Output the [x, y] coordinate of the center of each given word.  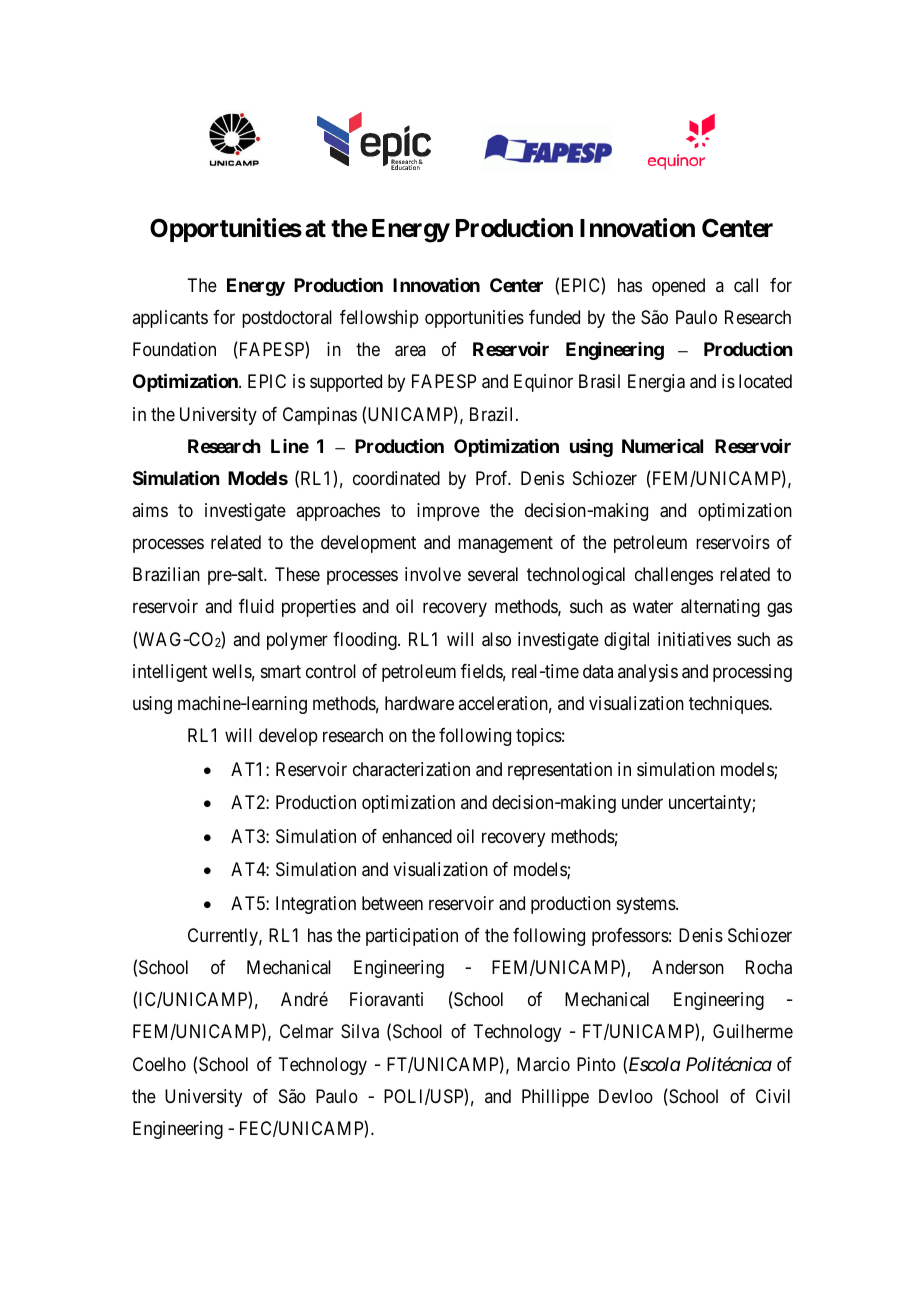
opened [678, 287]
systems [647, 905]
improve [448, 512]
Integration [316, 905]
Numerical [662, 446]
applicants [170, 319]
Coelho [159, 1064]
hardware [419, 703]
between [392, 903]
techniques [729, 705]
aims [150, 510]
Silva [360, 1031]
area [410, 351]
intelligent [170, 673]
